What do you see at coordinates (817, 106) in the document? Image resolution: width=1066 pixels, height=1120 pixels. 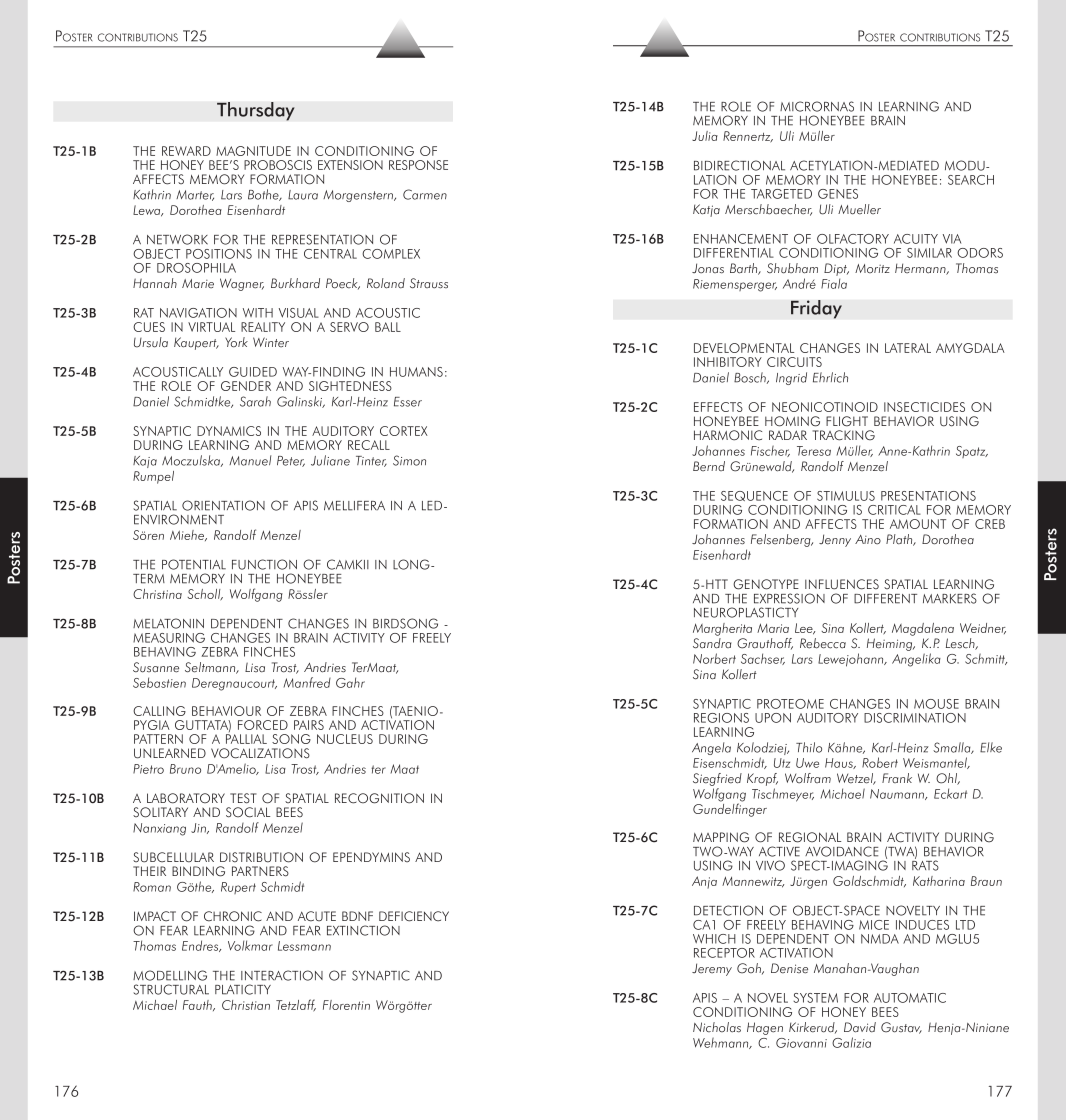 I see `MICRORNAS` at bounding box center [817, 106].
